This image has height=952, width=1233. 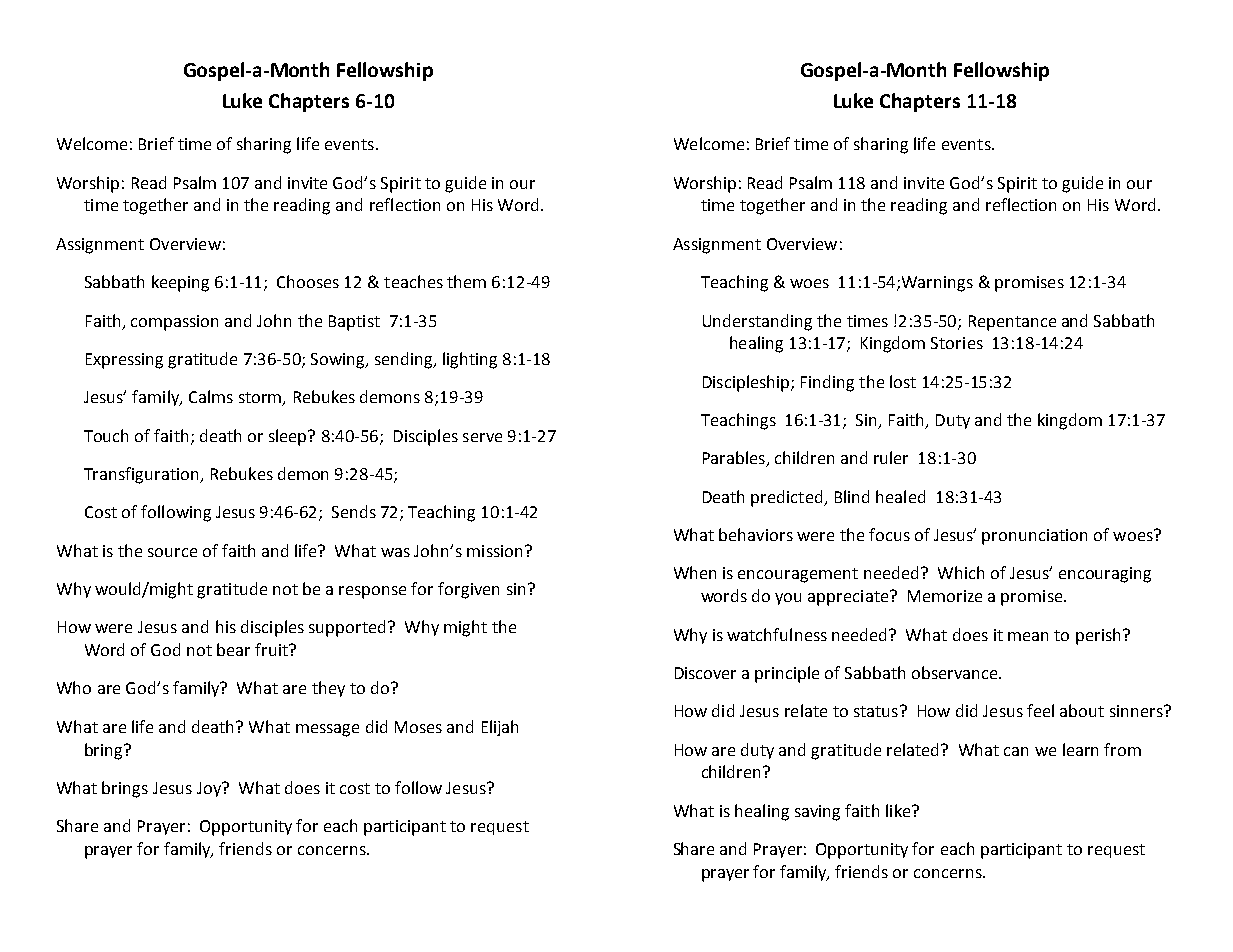 What do you see at coordinates (180, 283) in the image?
I see `keeping` at bounding box center [180, 283].
